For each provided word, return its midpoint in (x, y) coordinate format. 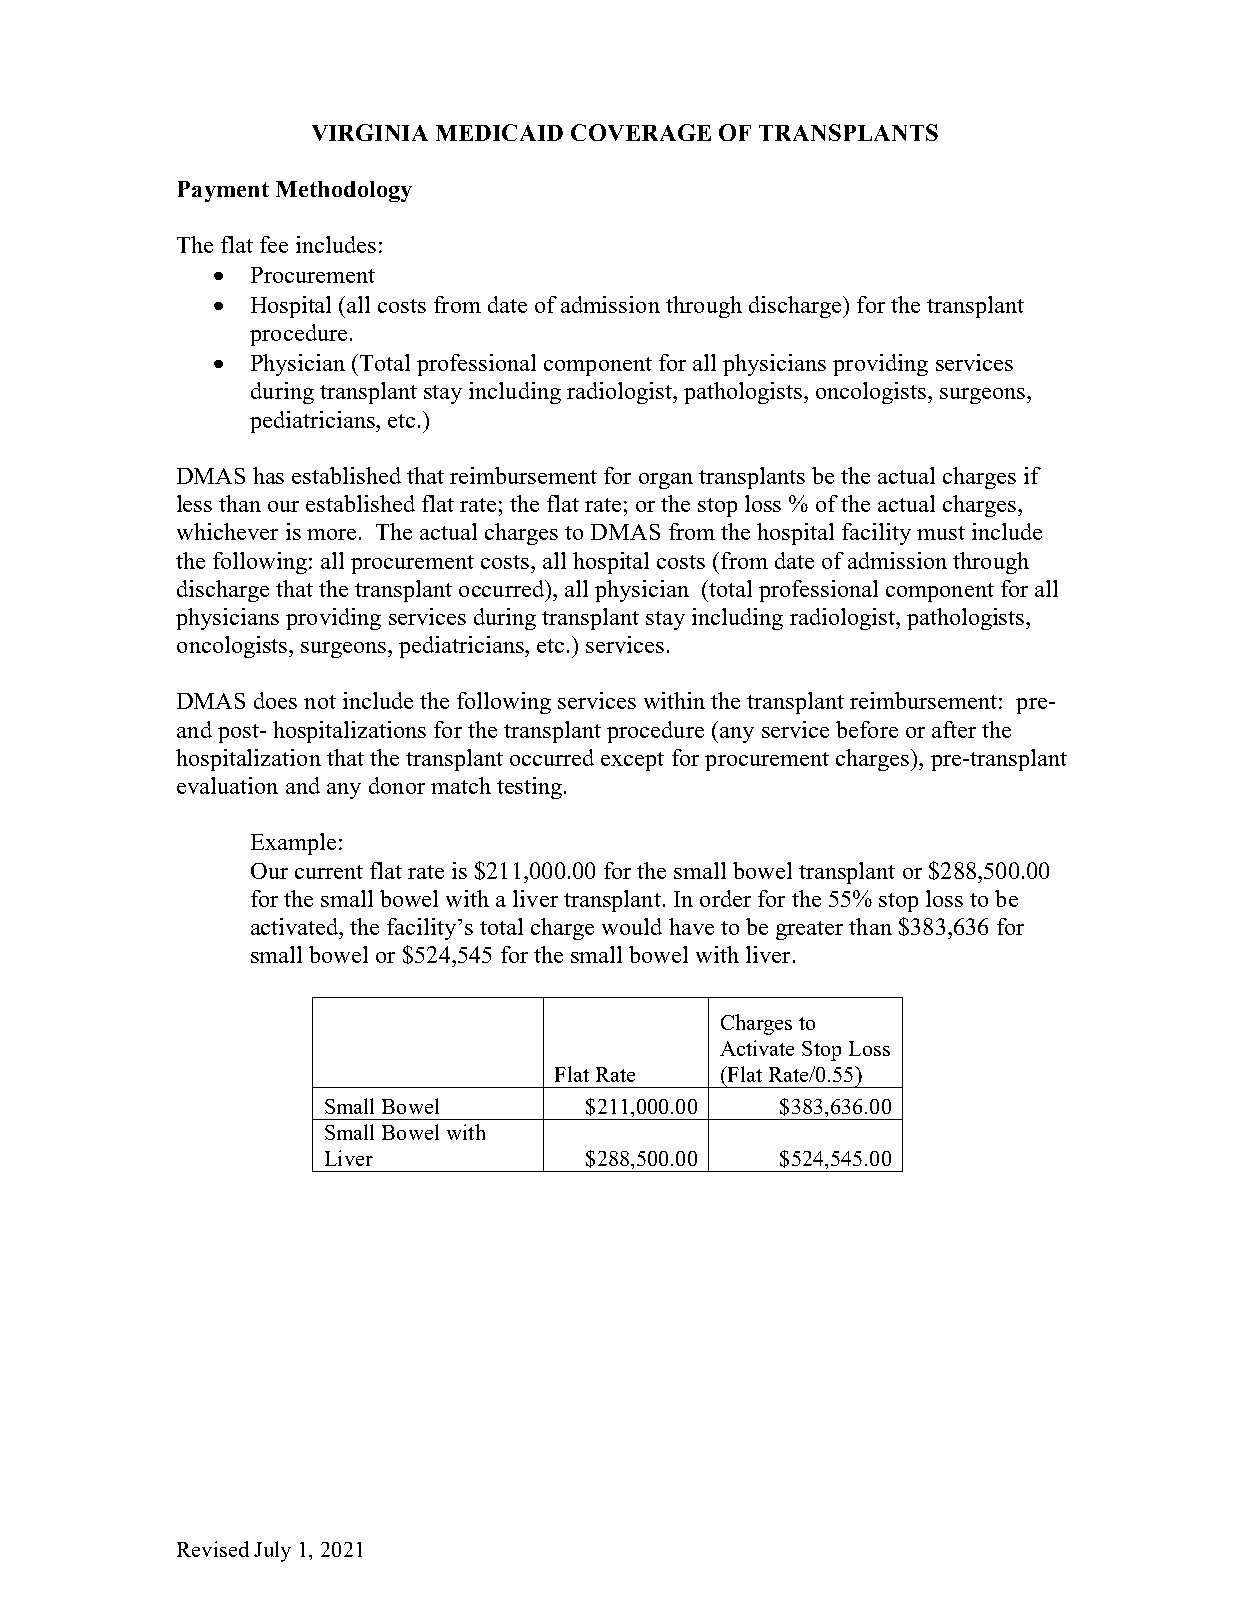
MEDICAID (499, 132)
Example (293, 844)
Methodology (344, 191)
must (941, 533)
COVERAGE (641, 132)
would (632, 926)
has (268, 475)
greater (809, 930)
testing (531, 788)
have (691, 926)
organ (666, 481)
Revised (213, 1549)
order (725, 898)
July (272, 1551)
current (329, 872)
